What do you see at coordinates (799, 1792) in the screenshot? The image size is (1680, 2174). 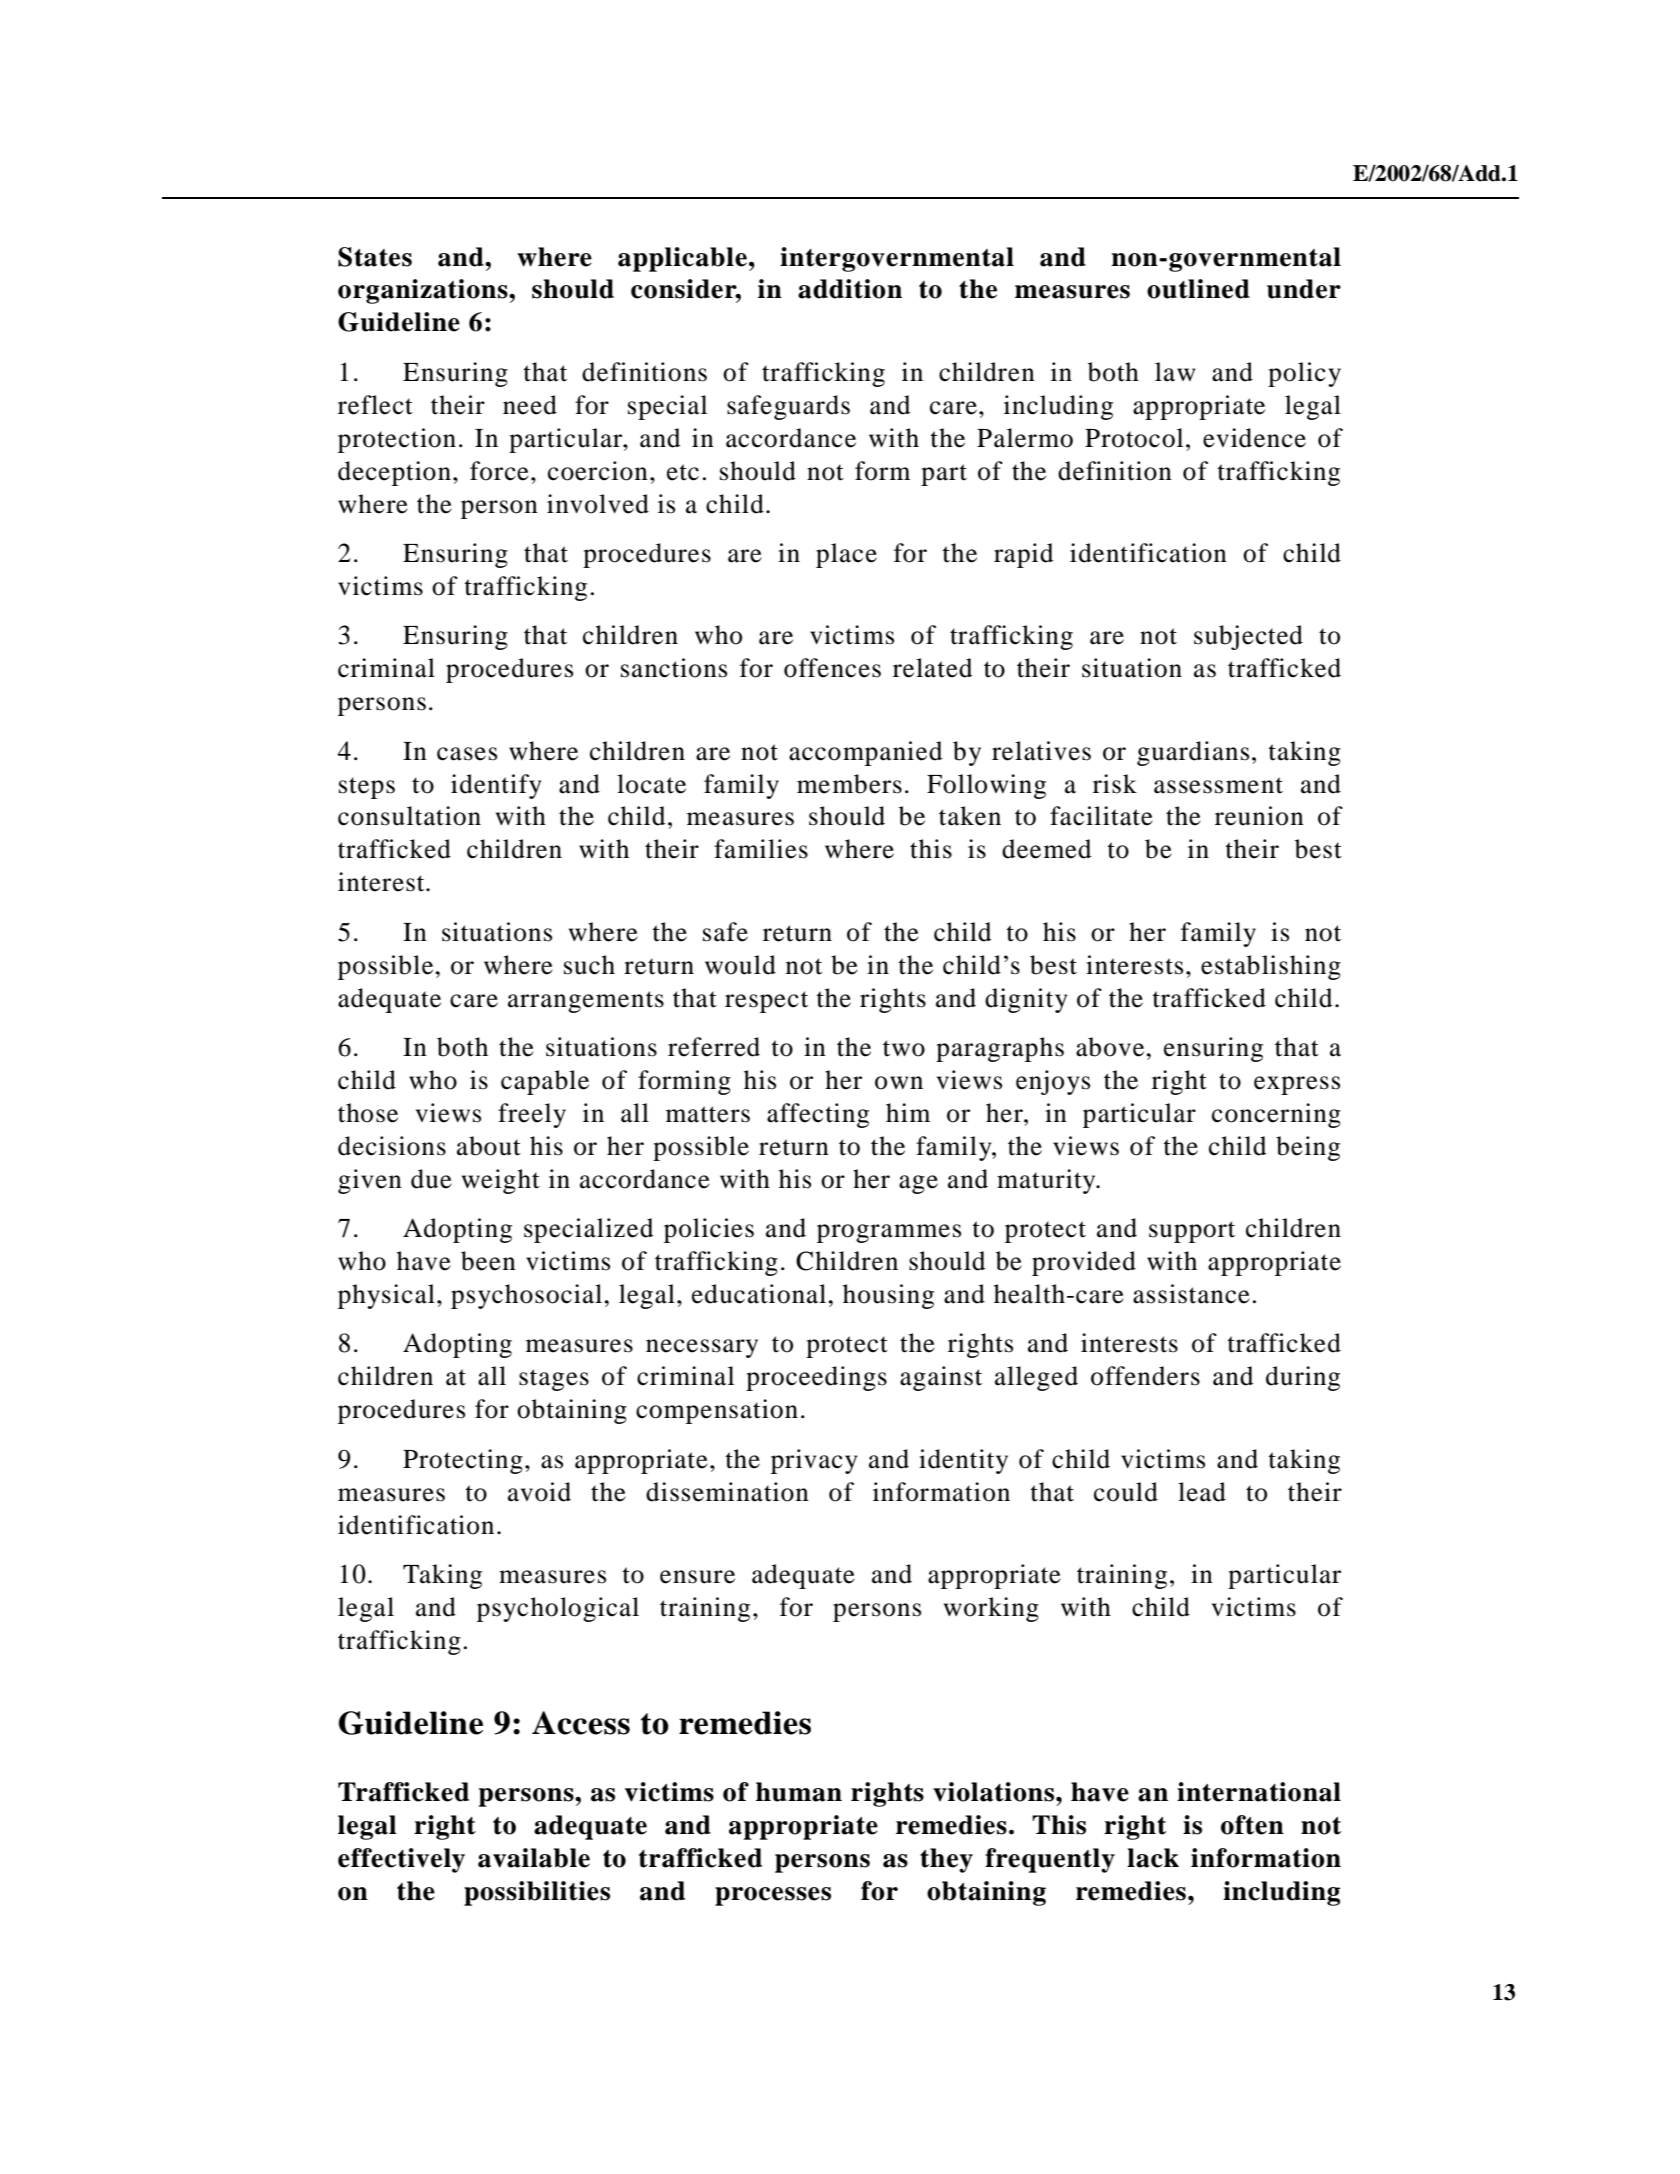 I see `human` at bounding box center [799, 1792].
